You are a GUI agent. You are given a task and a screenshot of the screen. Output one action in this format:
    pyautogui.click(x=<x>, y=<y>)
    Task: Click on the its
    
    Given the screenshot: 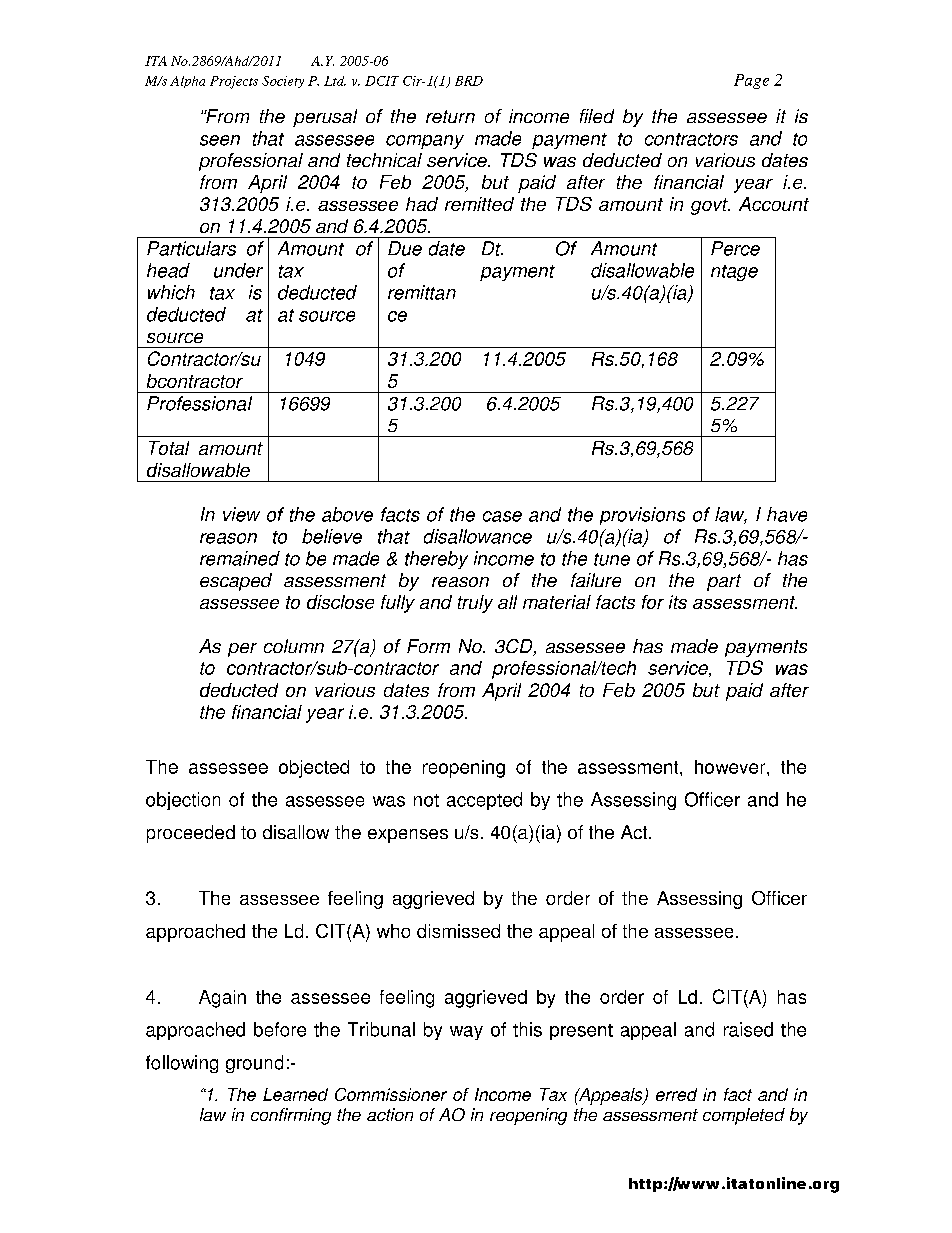 What is the action you would take?
    pyautogui.click(x=678, y=602)
